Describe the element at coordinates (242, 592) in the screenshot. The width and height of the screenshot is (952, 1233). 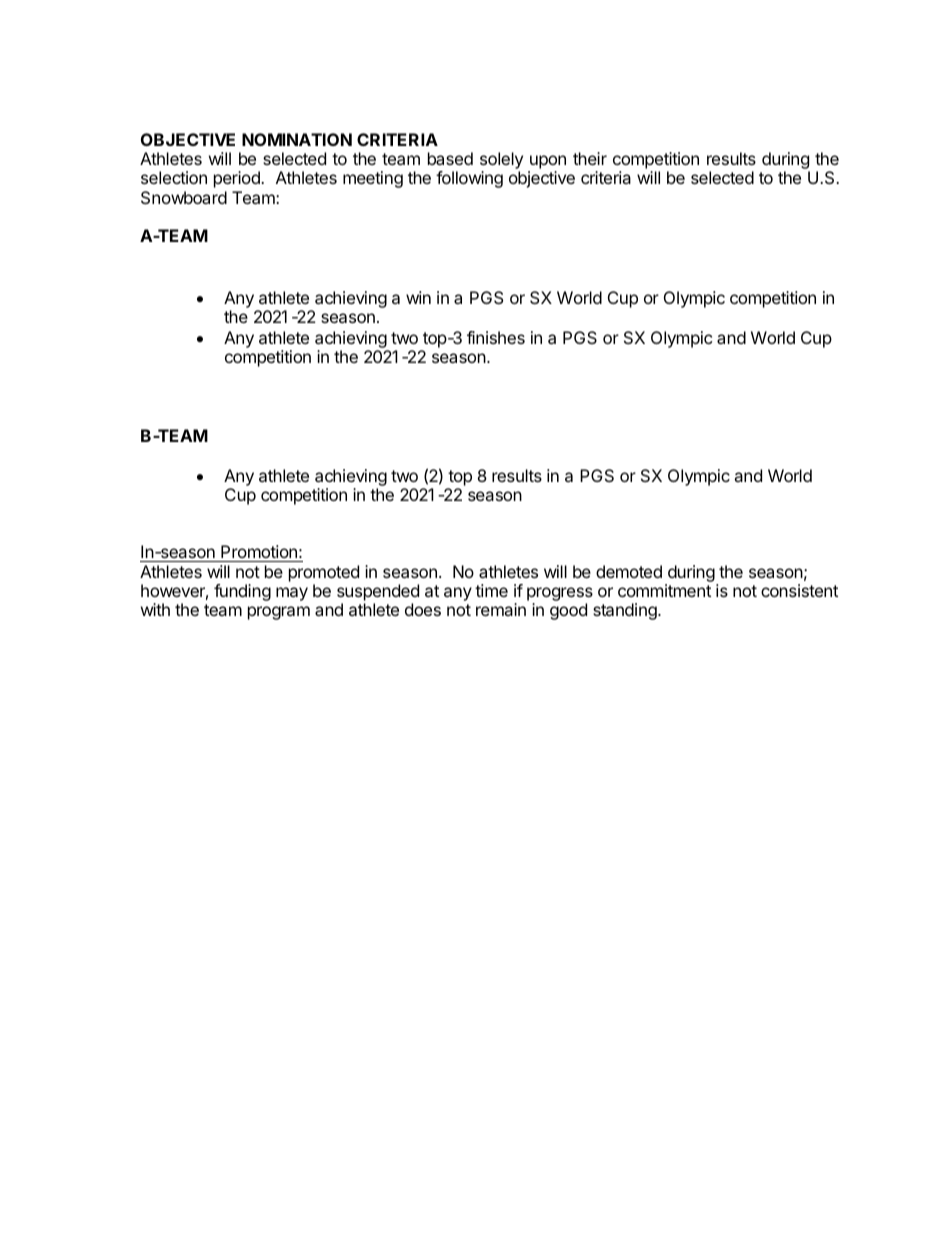
I see `funding` at that location.
